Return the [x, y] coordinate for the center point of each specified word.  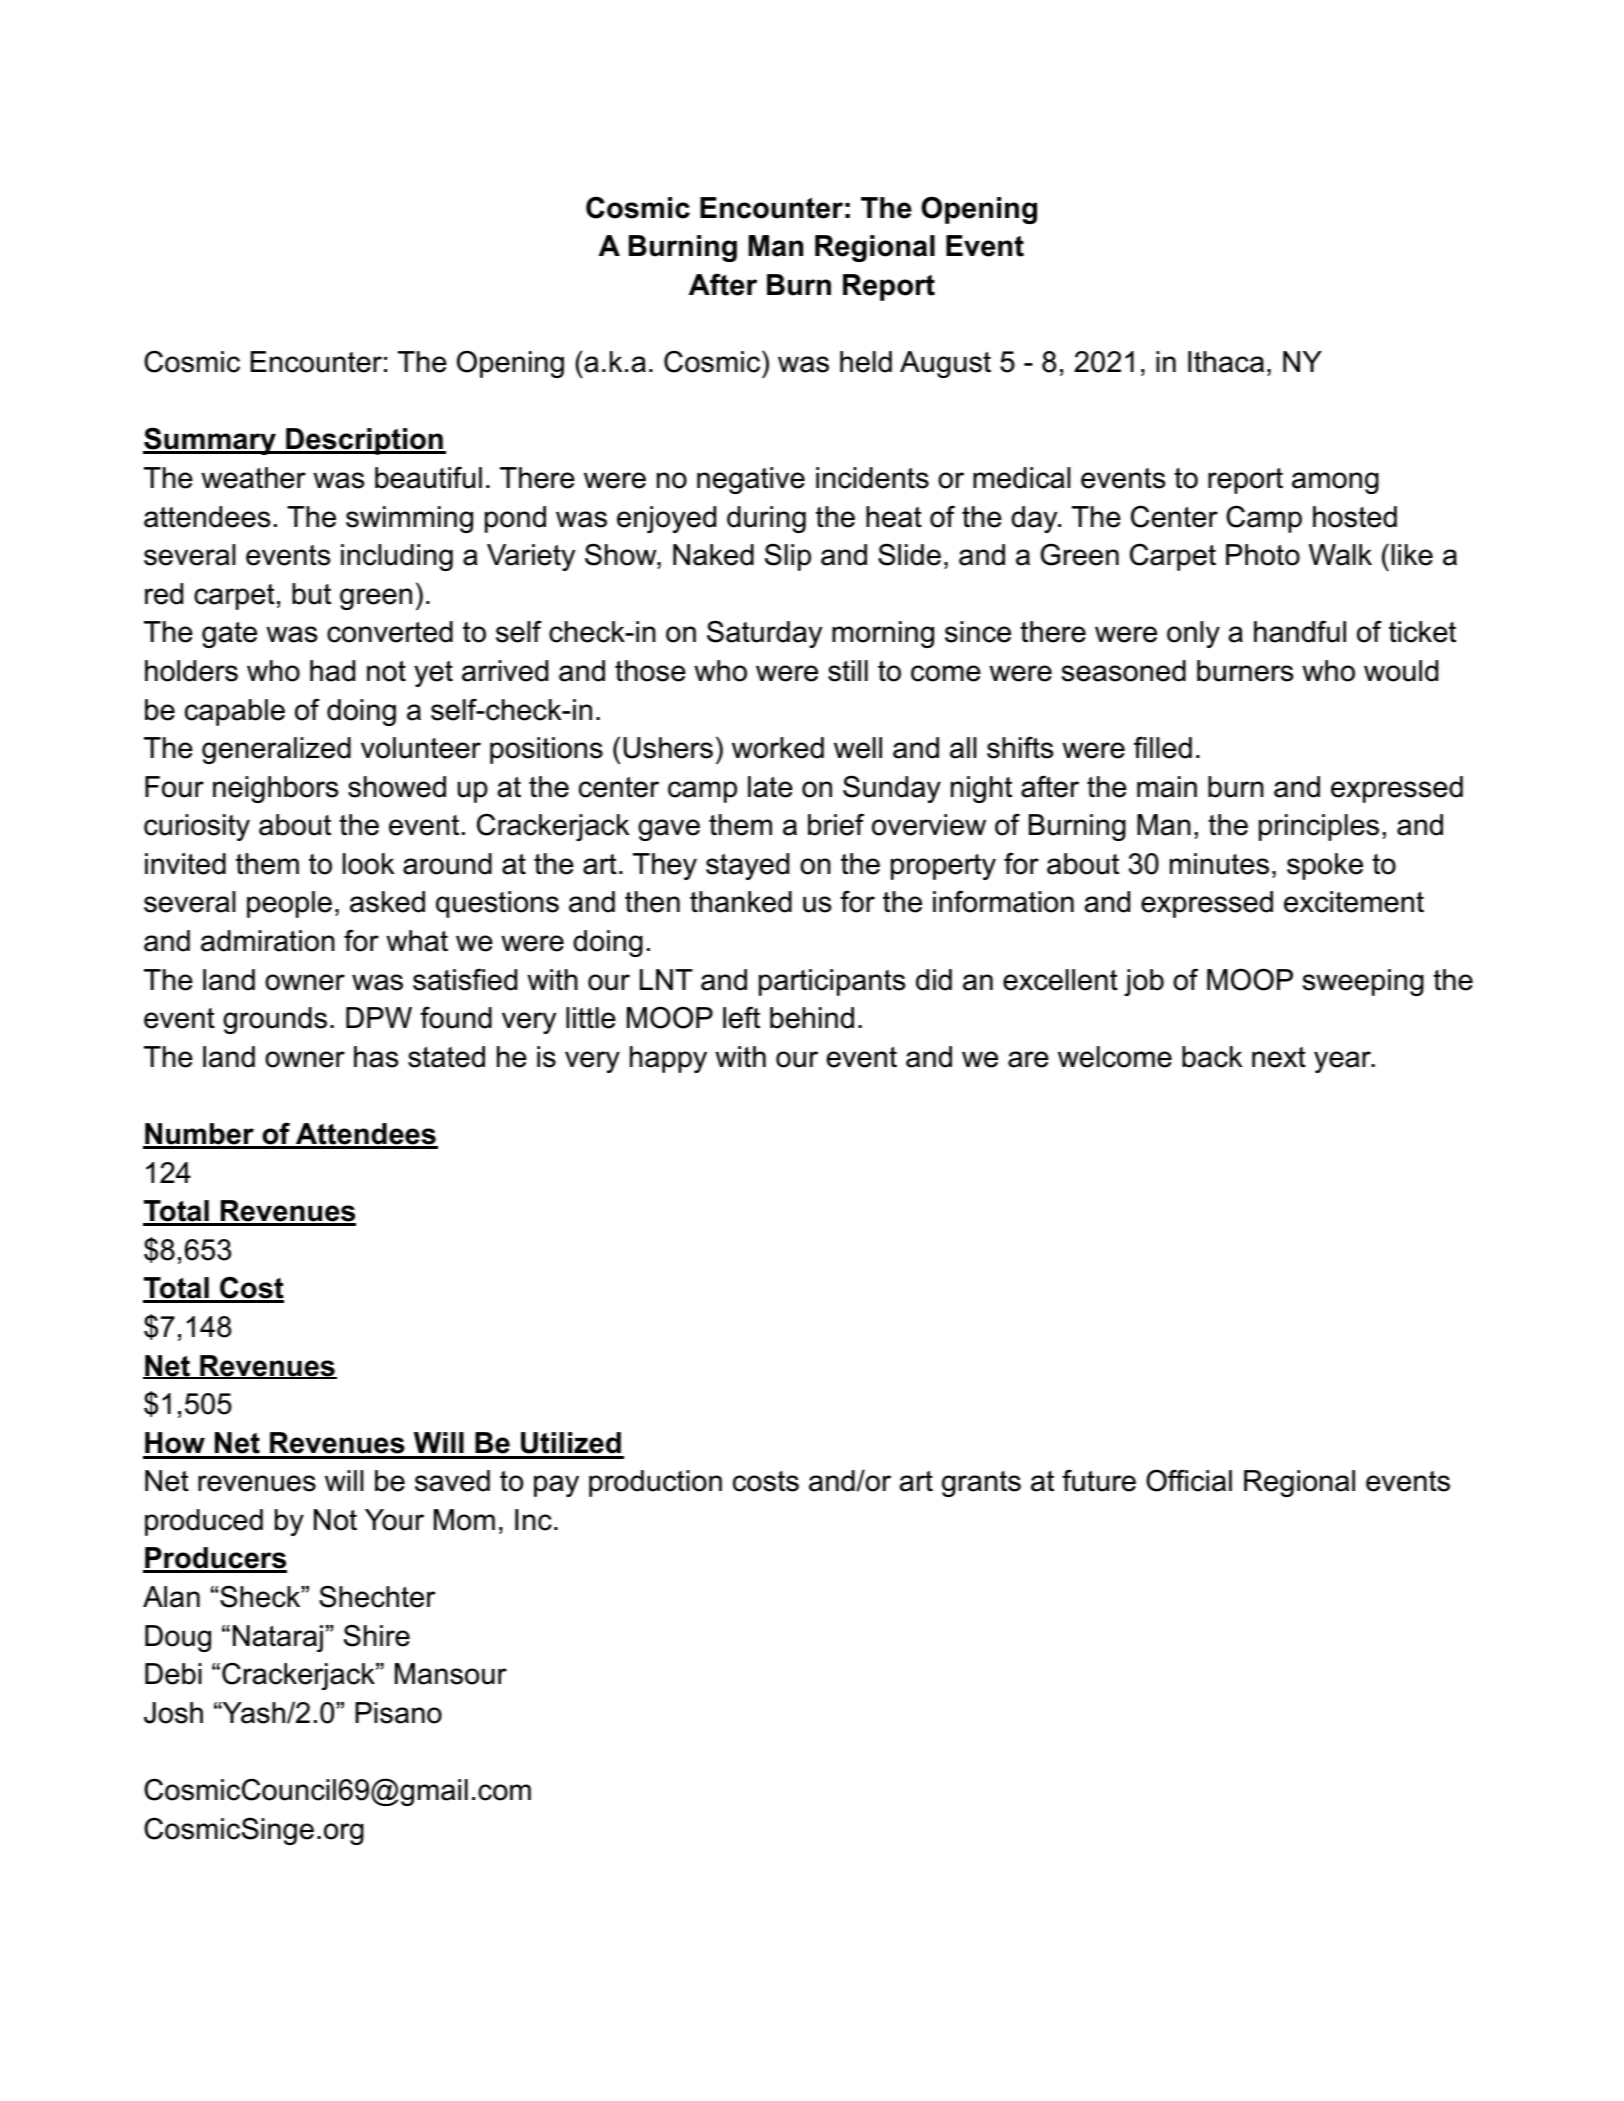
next [1279, 1057]
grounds [275, 1020]
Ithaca [1226, 362]
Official [1189, 1480]
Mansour [451, 1674]
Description [364, 441]
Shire [377, 1635]
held [866, 362]
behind [812, 1018]
